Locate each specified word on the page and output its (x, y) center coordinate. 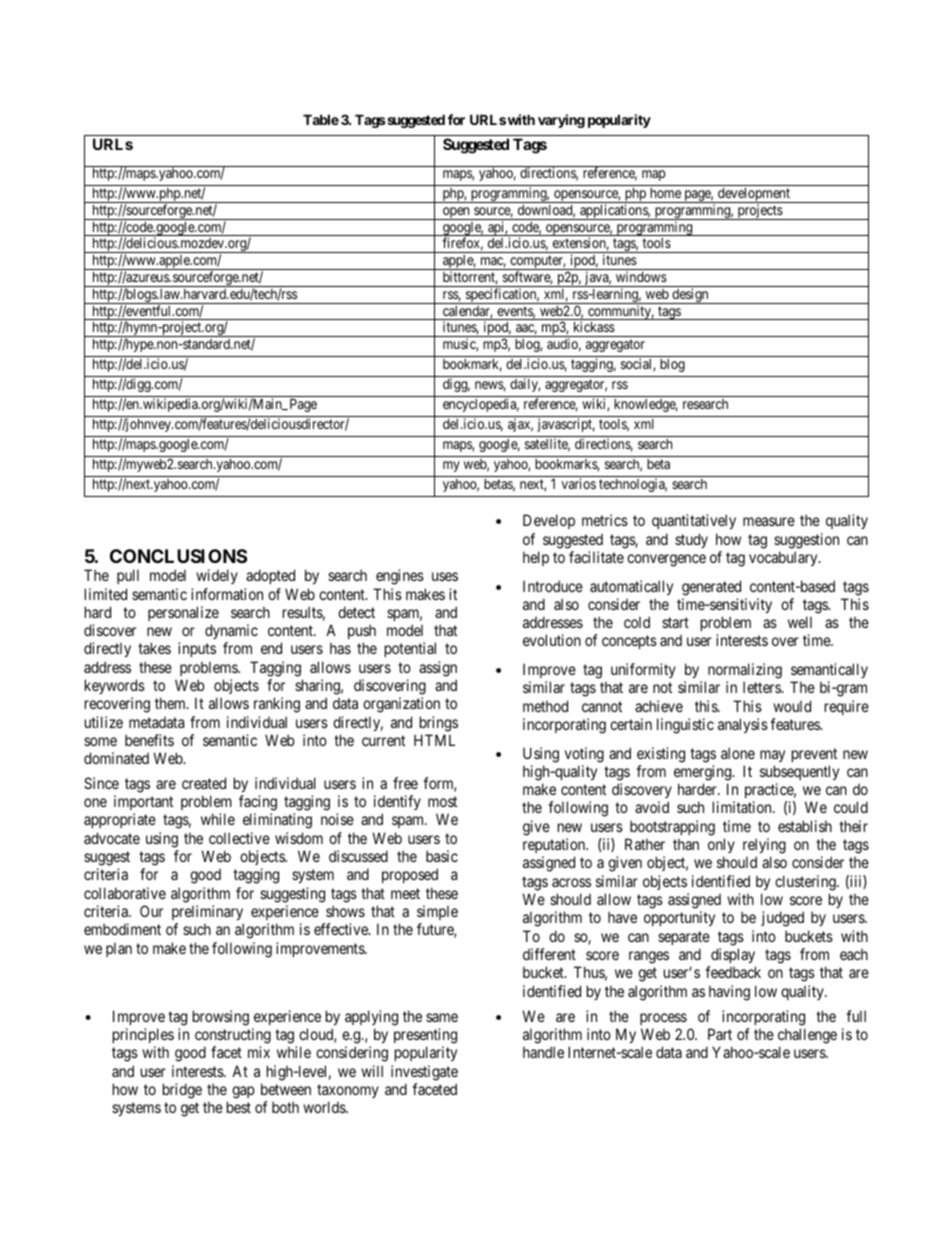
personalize (183, 613)
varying (561, 121)
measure (769, 521)
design (690, 296)
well (800, 622)
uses (445, 576)
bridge (182, 1091)
